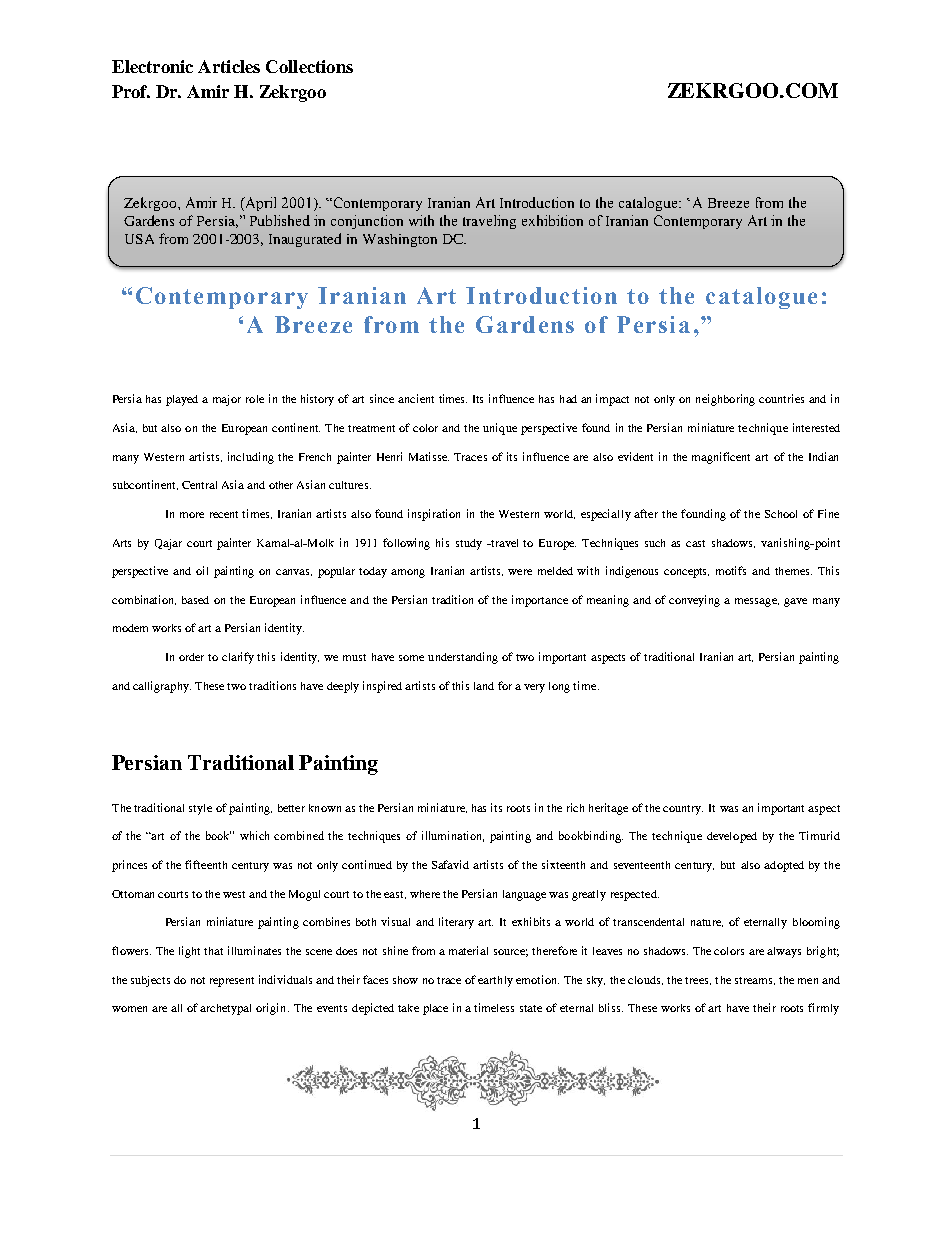  Describe the element at coordinates (192, 515) in the document. I see `more` at that location.
